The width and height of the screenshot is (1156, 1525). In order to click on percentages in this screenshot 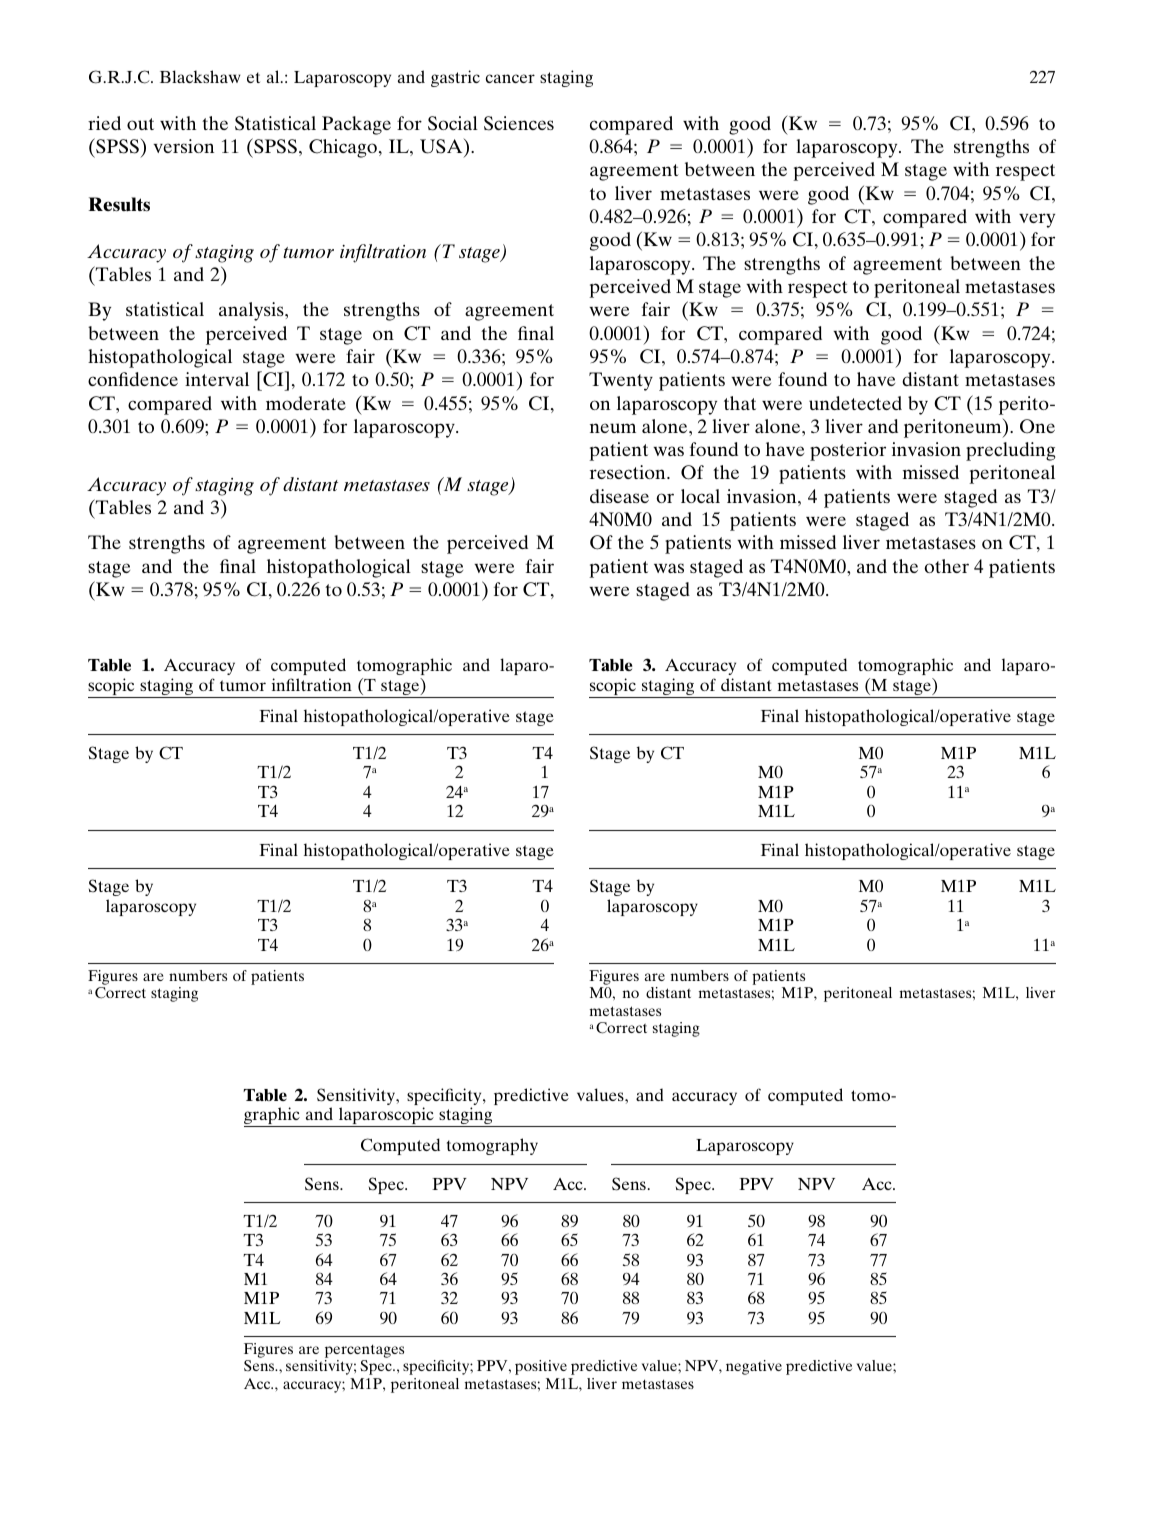, I will do `click(364, 1352)`.
